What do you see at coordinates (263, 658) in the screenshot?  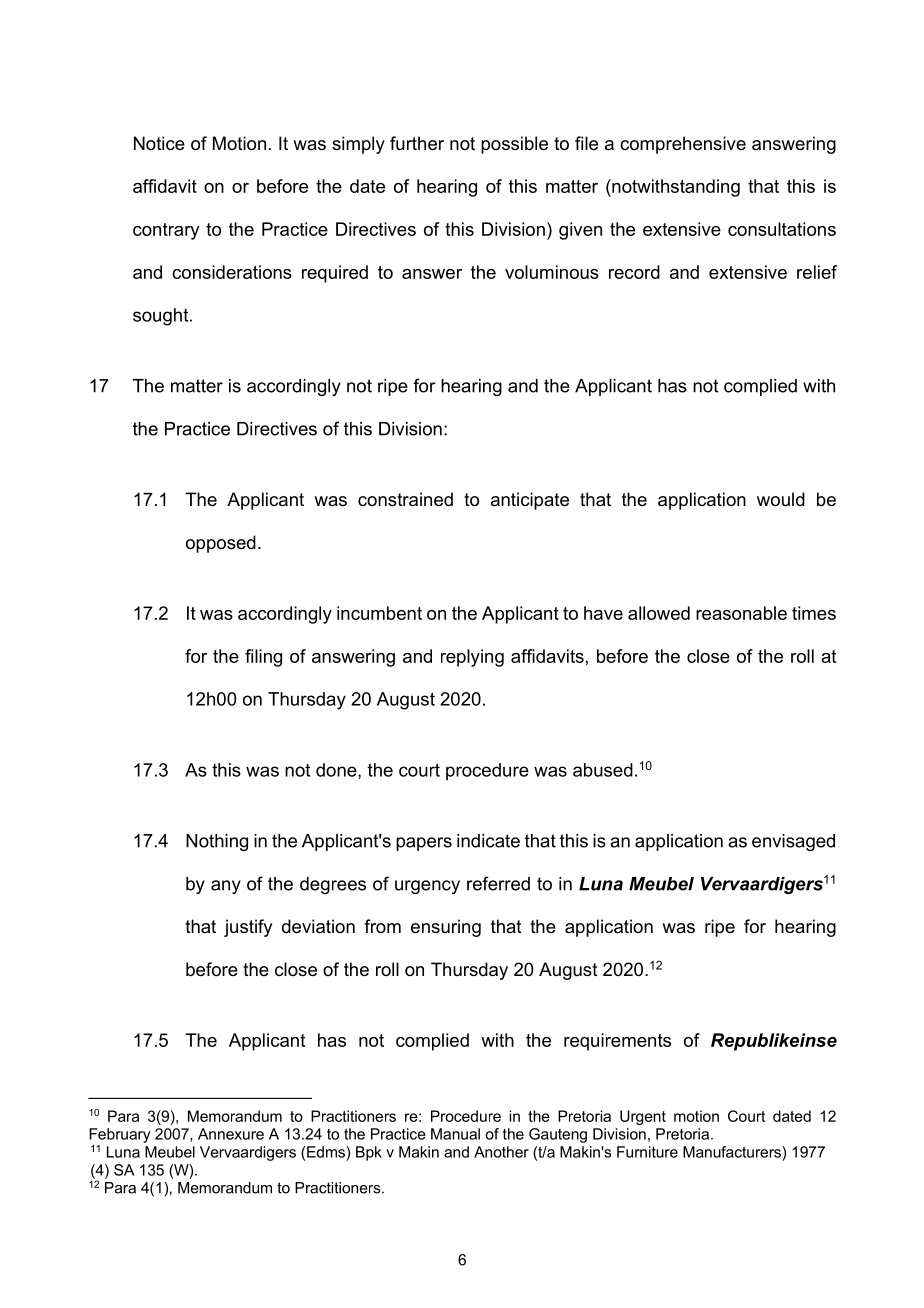 I see `filing` at bounding box center [263, 658].
